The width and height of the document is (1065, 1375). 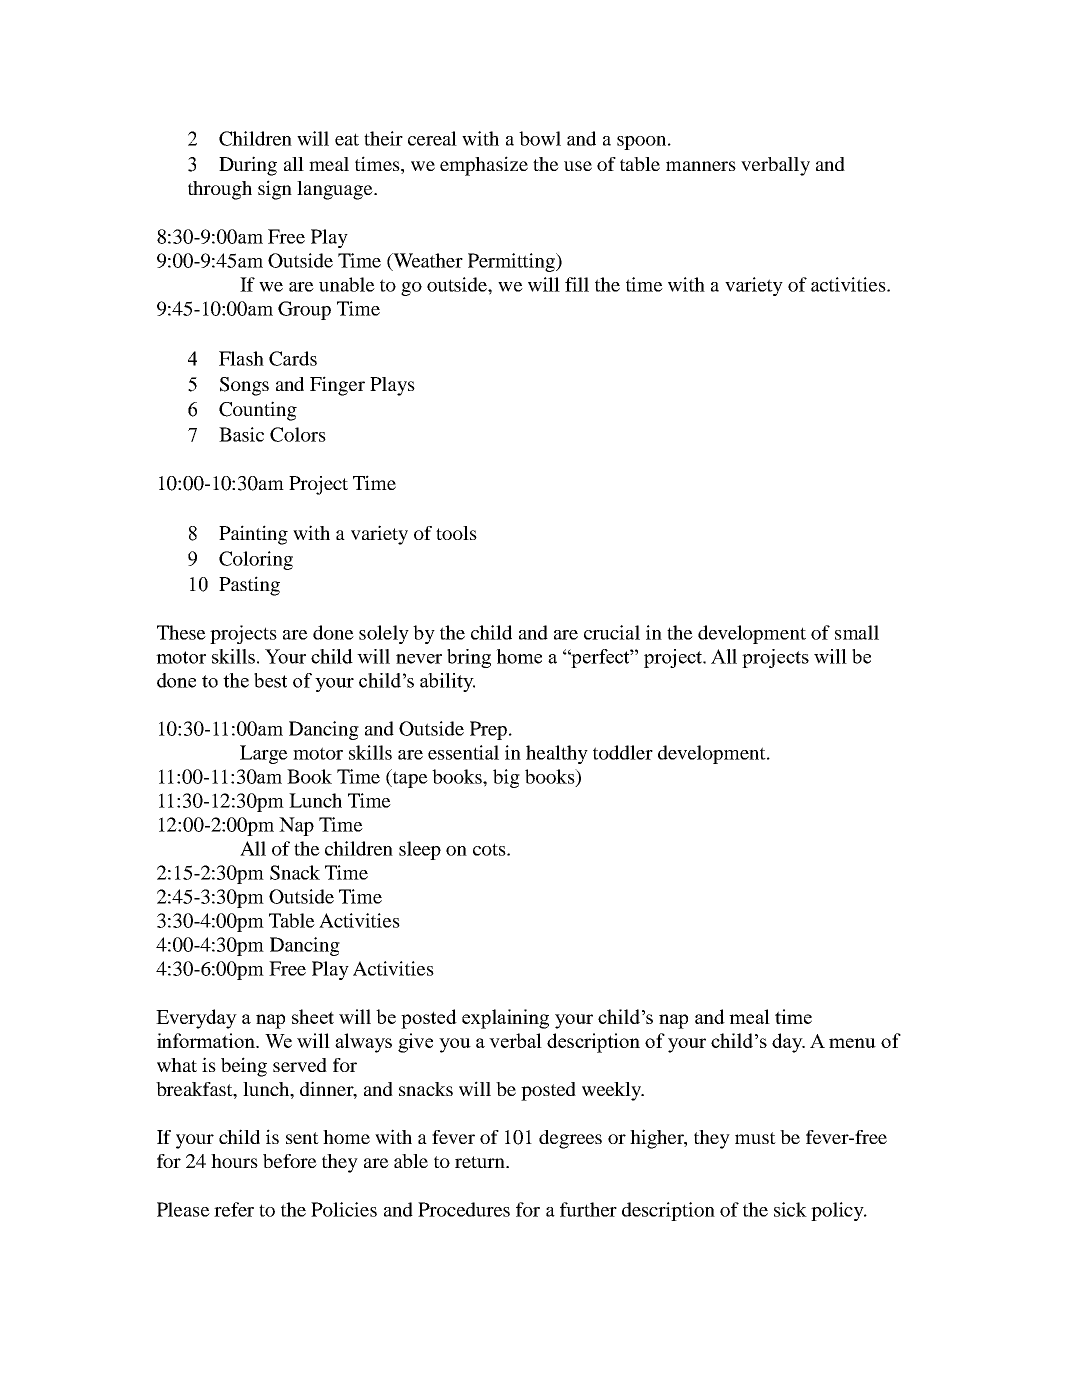 What do you see at coordinates (490, 849) in the document?
I see `cots` at bounding box center [490, 849].
